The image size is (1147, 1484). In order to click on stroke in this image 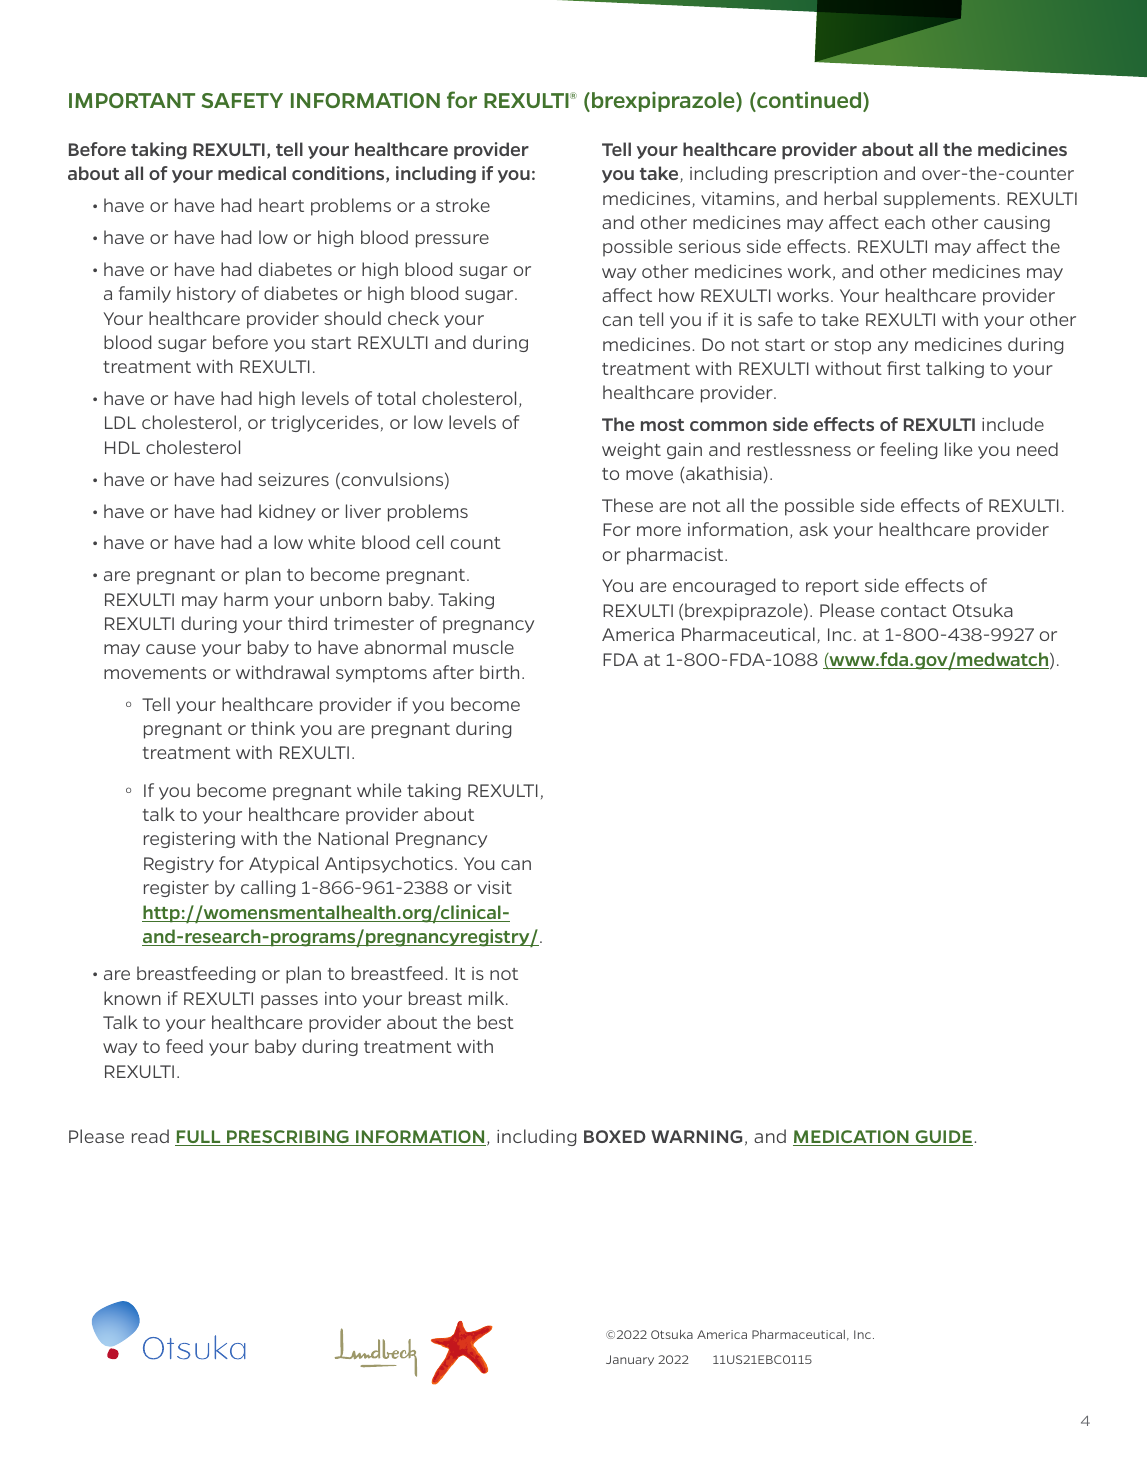, I will do `click(463, 205)`.
